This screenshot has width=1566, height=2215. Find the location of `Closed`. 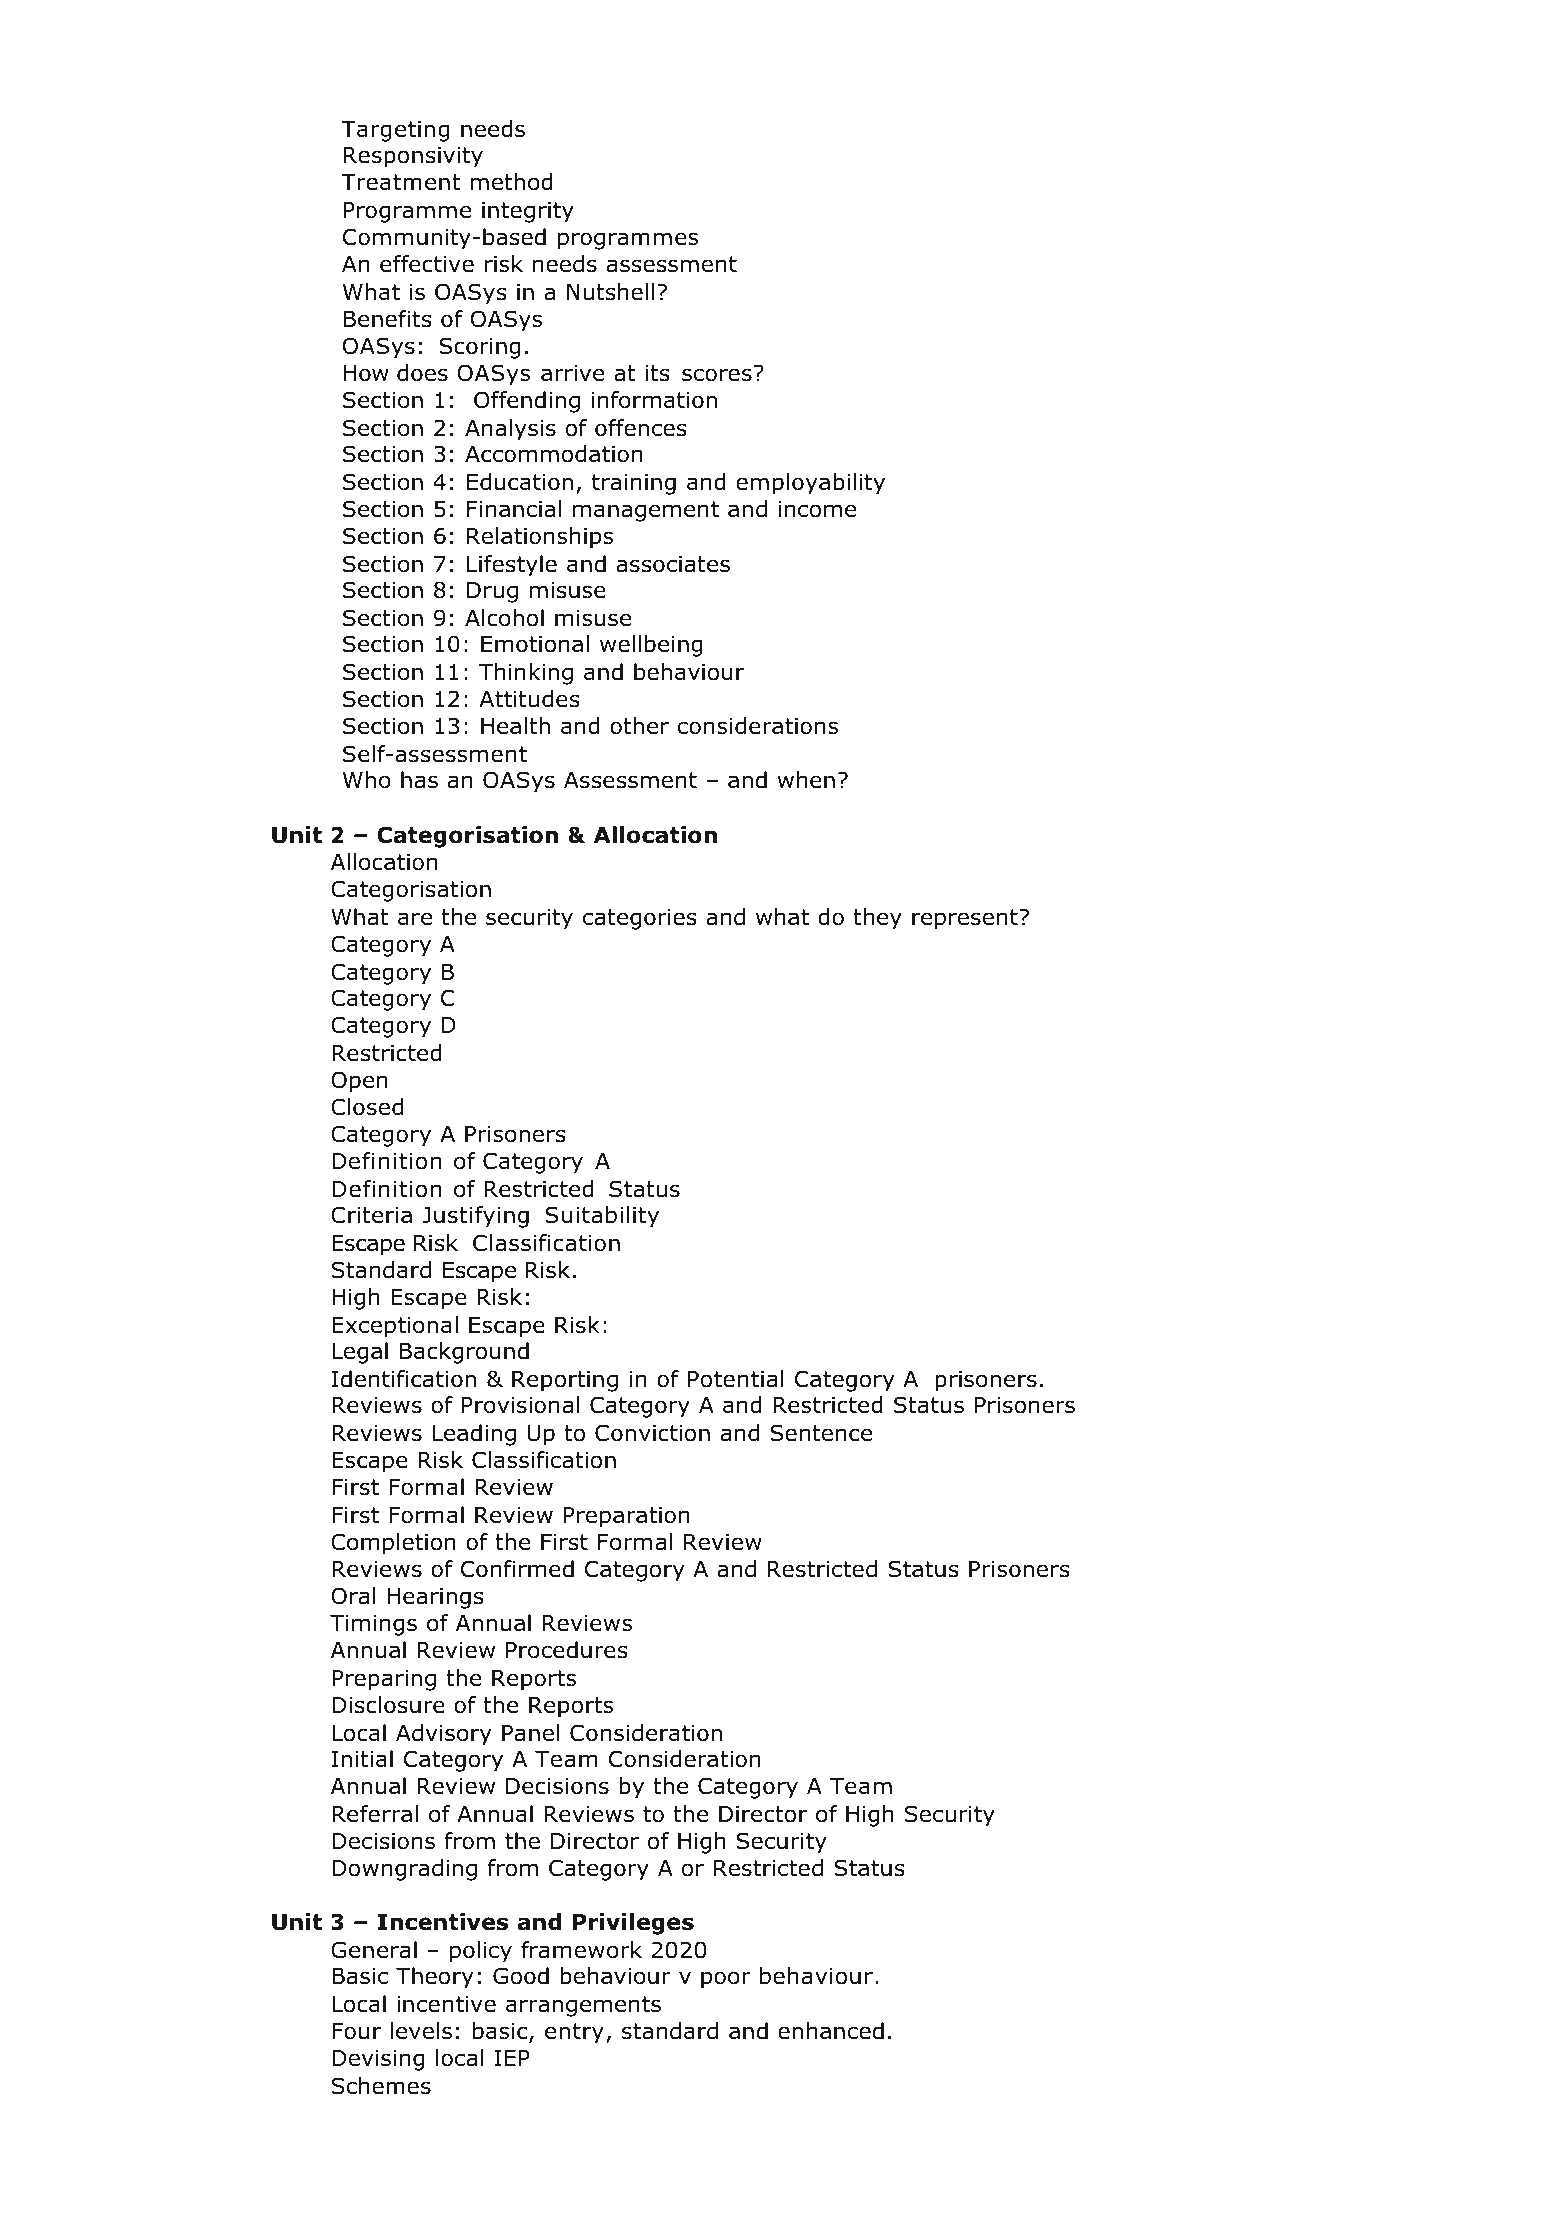

Closed is located at coordinates (367, 1107).
